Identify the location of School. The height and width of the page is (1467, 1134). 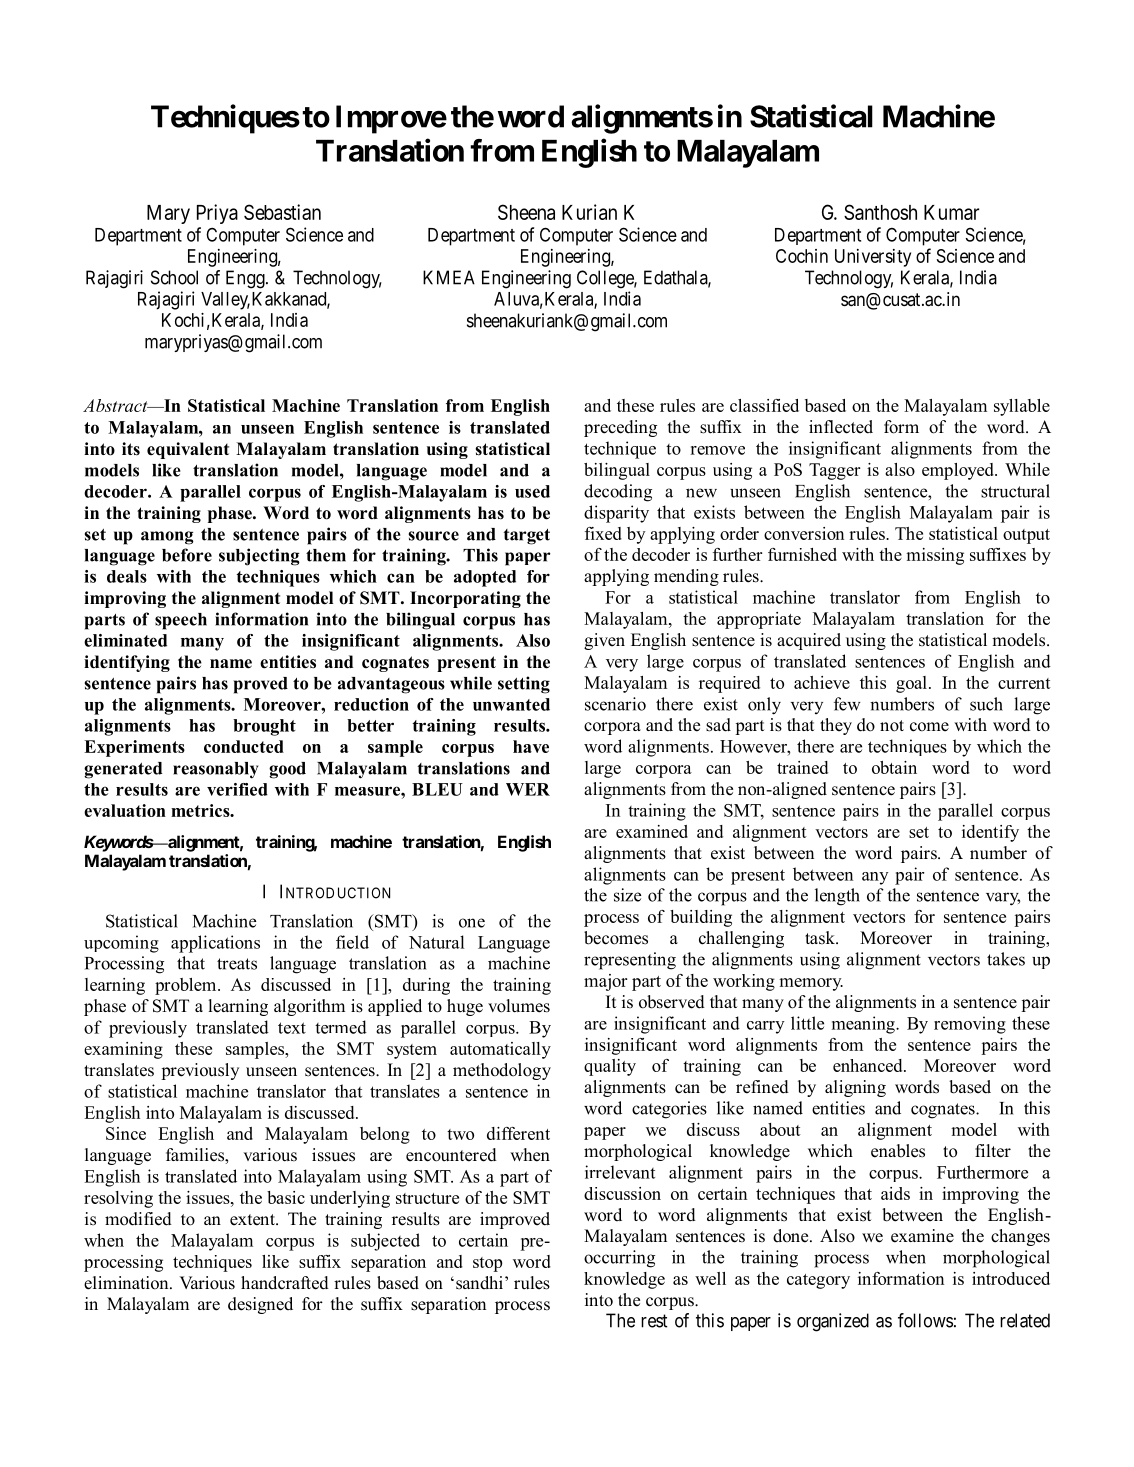
(174, 277).
